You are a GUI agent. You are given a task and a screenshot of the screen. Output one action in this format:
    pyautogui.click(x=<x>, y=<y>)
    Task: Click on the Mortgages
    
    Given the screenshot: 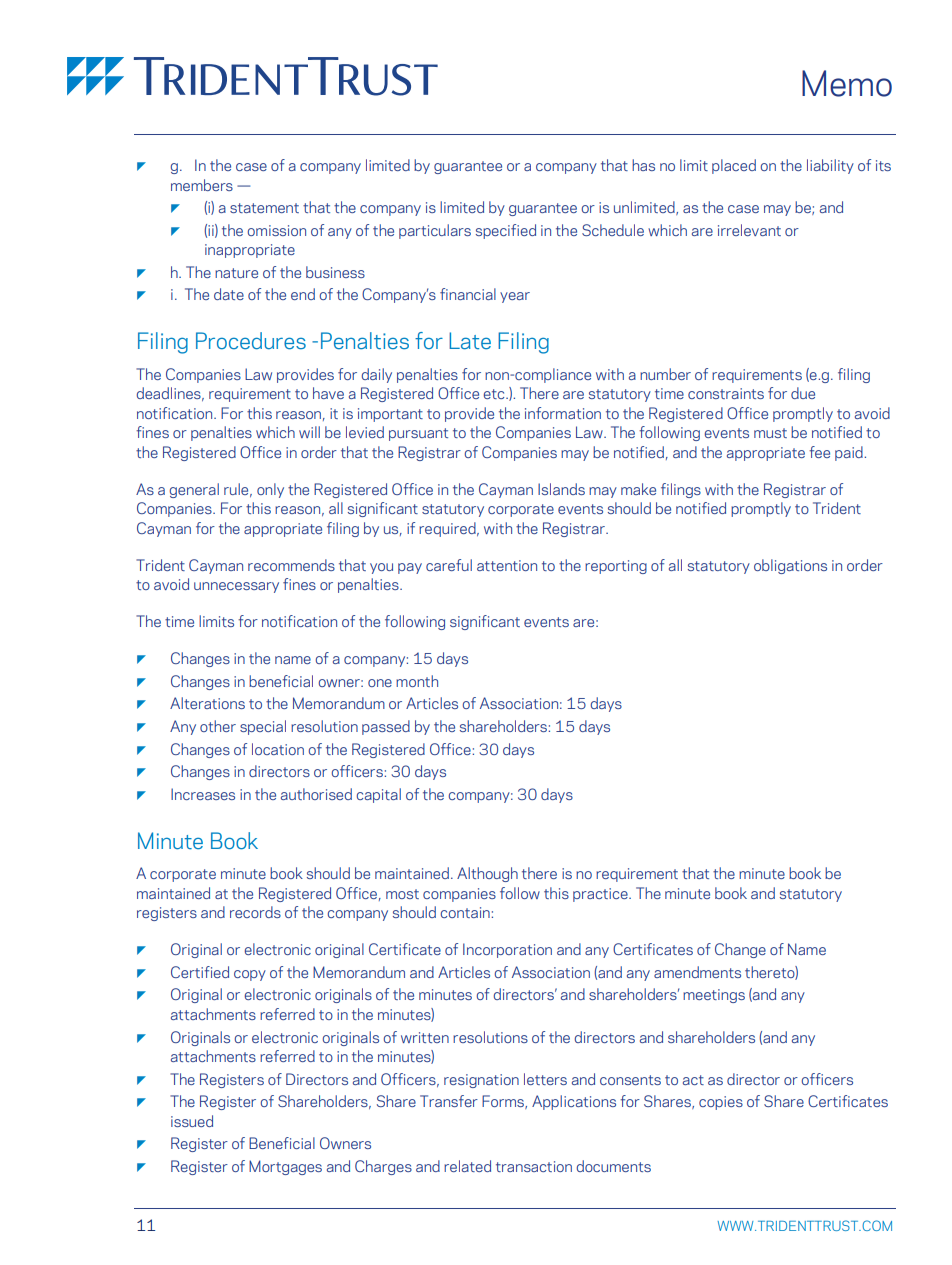 What is the action you would take?
    pyautogui.click(x=285, y=1167)
